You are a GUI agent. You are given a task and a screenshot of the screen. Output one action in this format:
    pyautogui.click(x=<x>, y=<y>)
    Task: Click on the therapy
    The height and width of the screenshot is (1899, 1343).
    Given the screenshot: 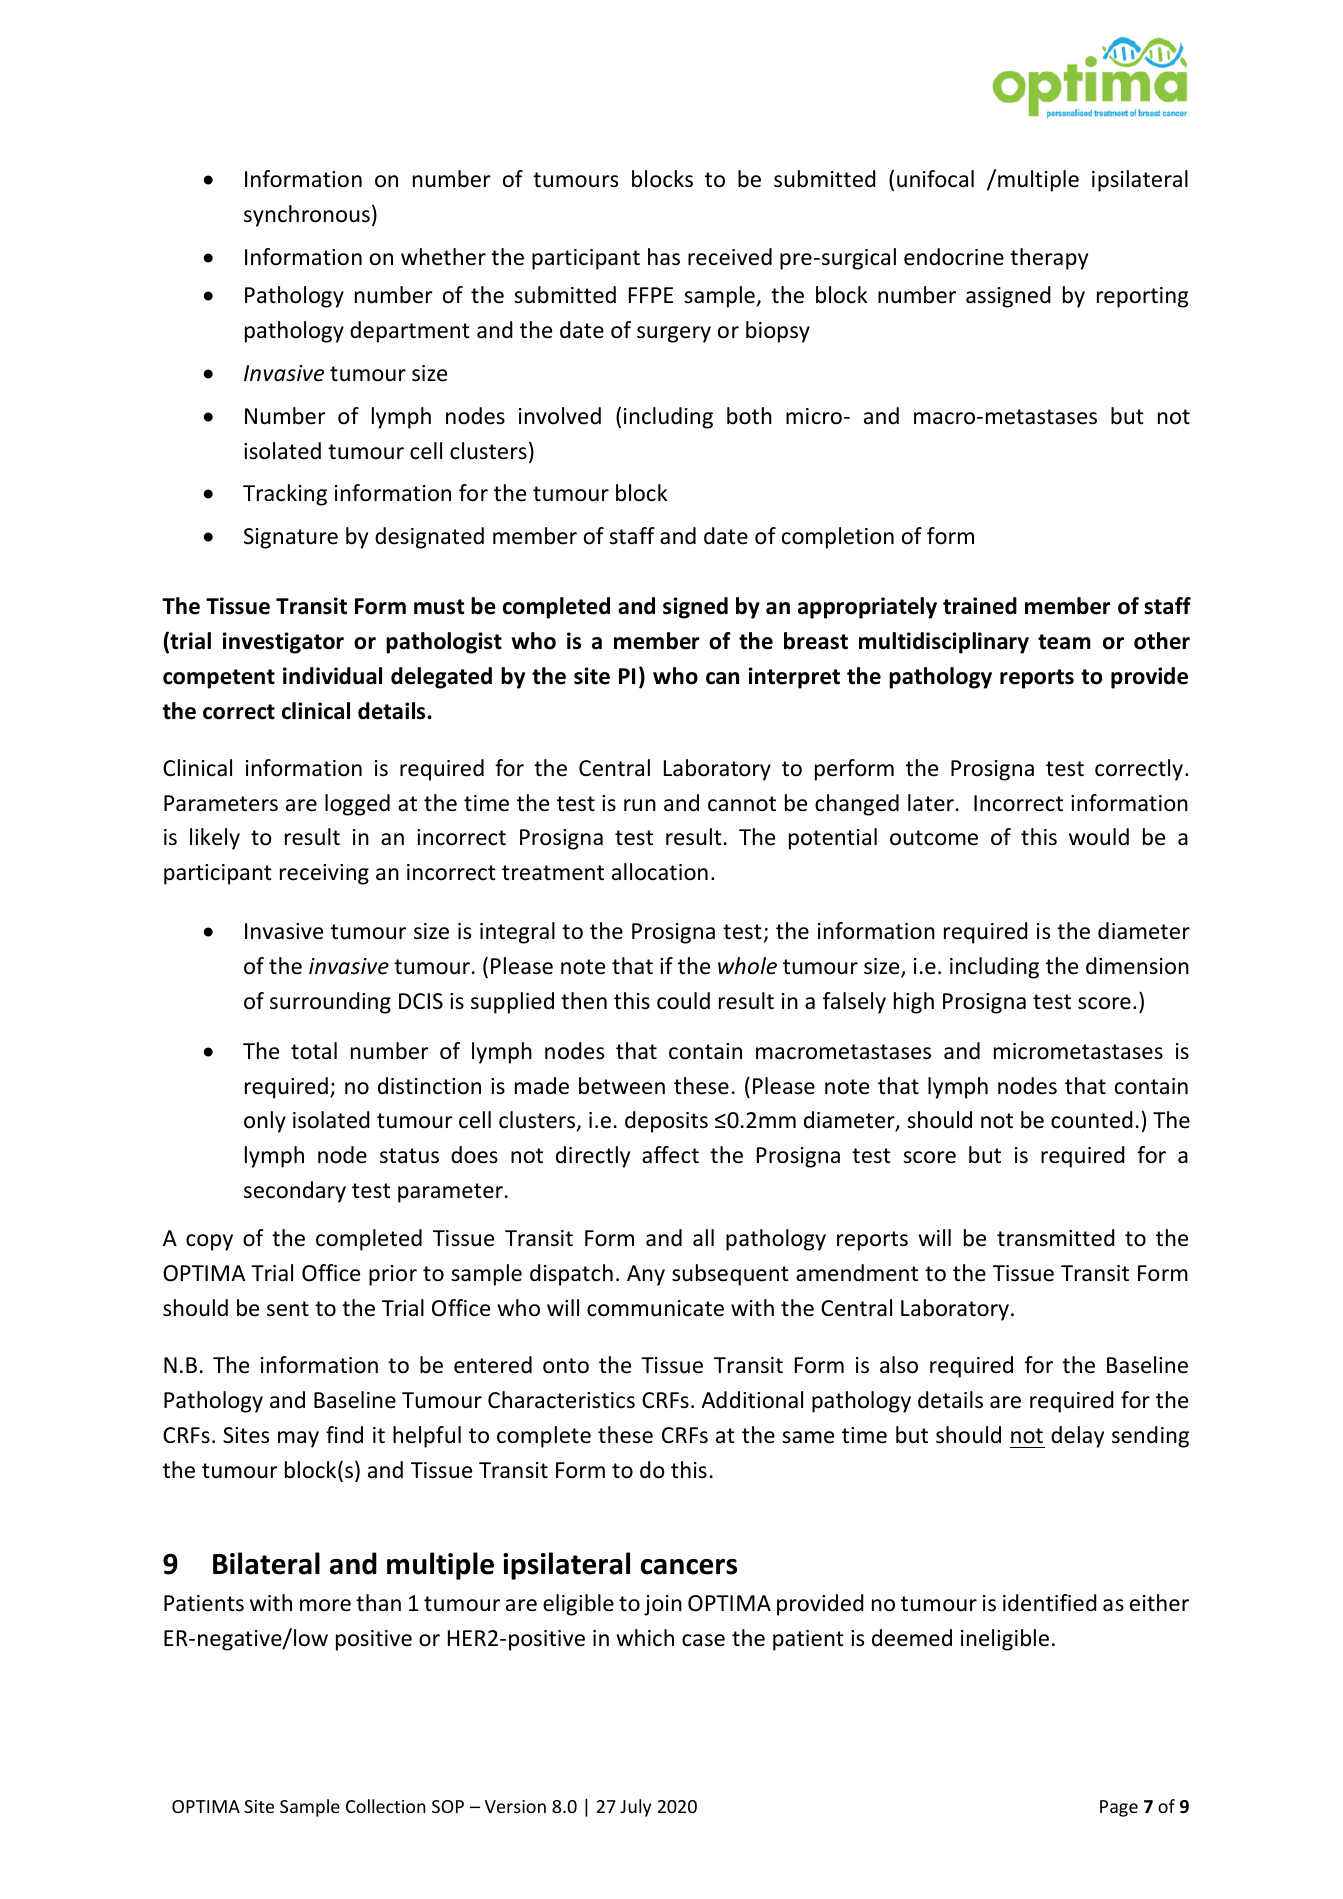 What is the action you would take?
    pyautogui.click(x=1049, y=259)
